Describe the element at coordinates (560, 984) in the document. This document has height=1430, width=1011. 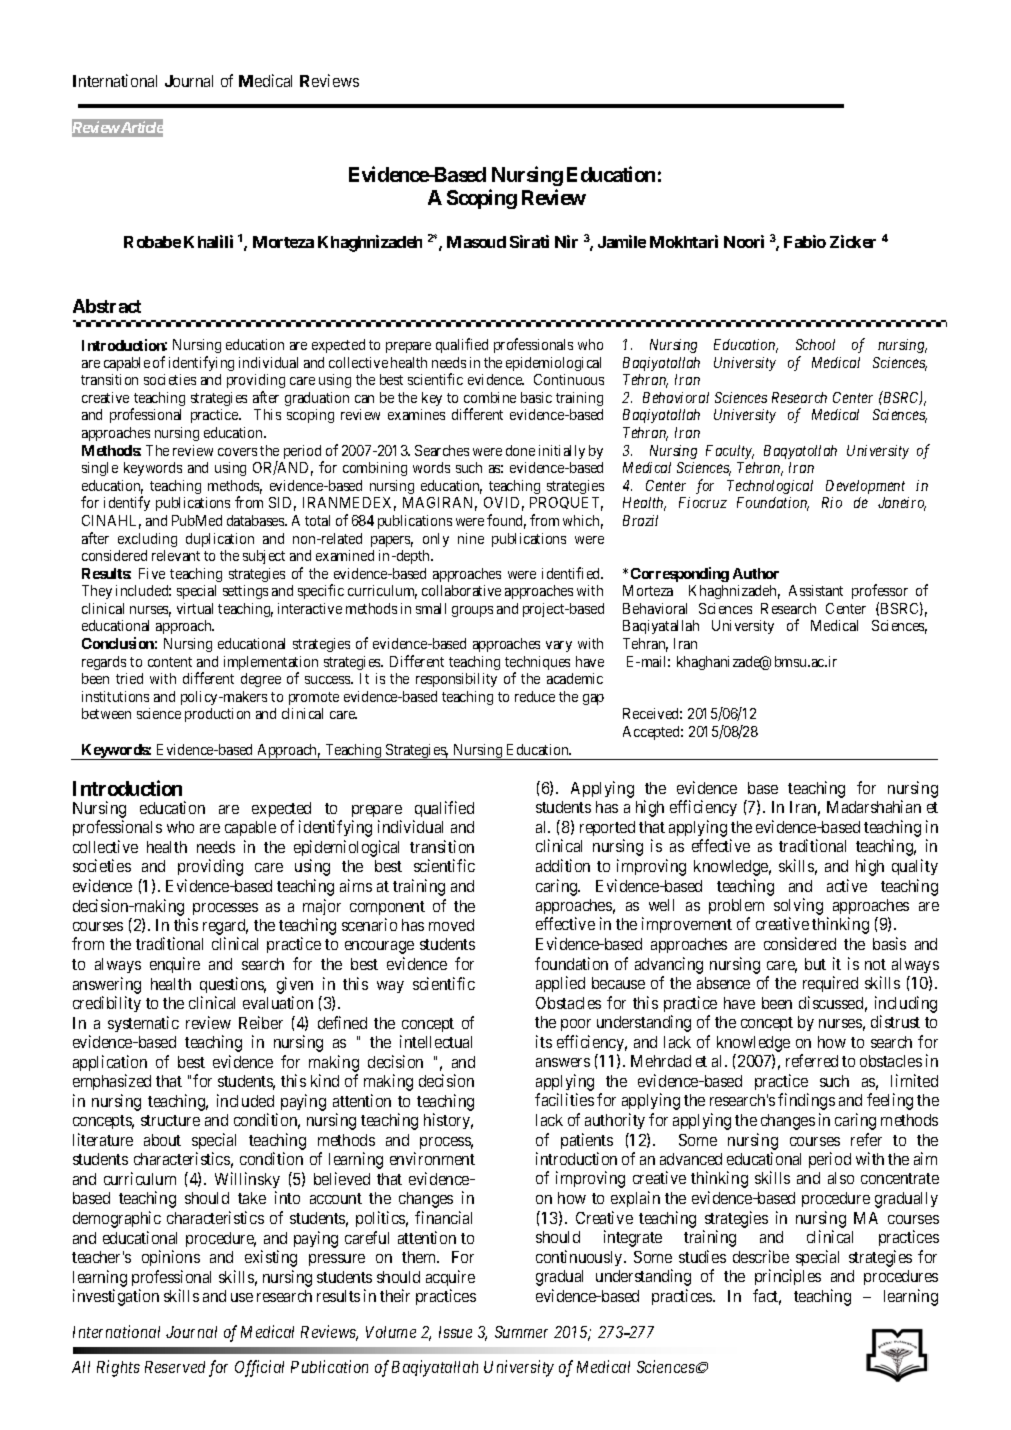
I see `applied` at that location.
